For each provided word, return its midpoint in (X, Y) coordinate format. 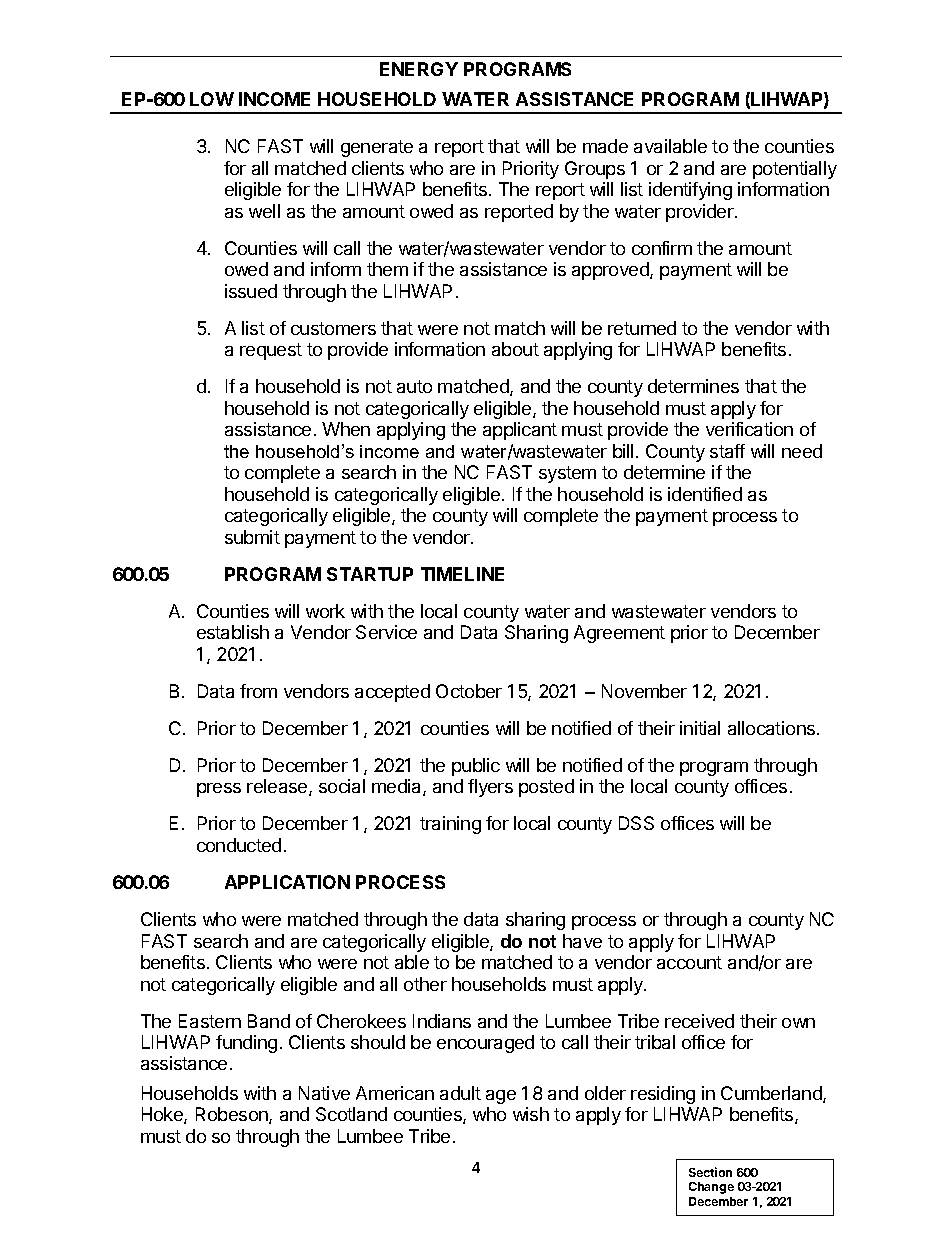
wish (531, 1114)
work (325, 611)
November (644, 691)
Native (324, 1093)
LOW (212, 99)
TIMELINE (462, 574)
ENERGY (419, 69)
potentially (795, 170)
